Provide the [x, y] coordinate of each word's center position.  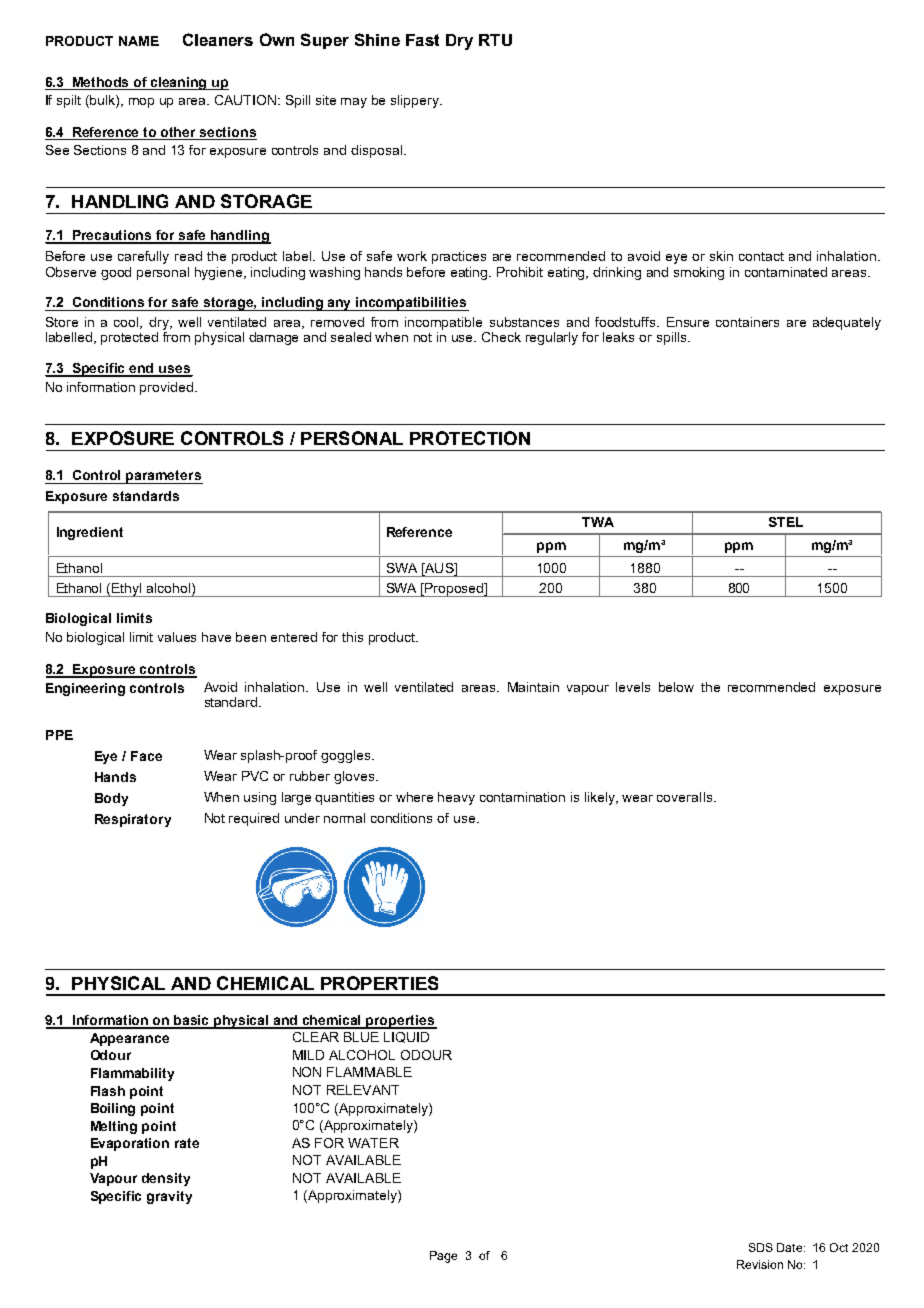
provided [166, 388]
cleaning [179, 83]
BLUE [361, 1037]
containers [747, 322]
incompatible [443, 323]
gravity [169, 1197]
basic [192, 1021]
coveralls [686, 797]
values [177, 637]
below [676, 687]
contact [761, 256]
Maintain [533, 687]
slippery [416, 101]
